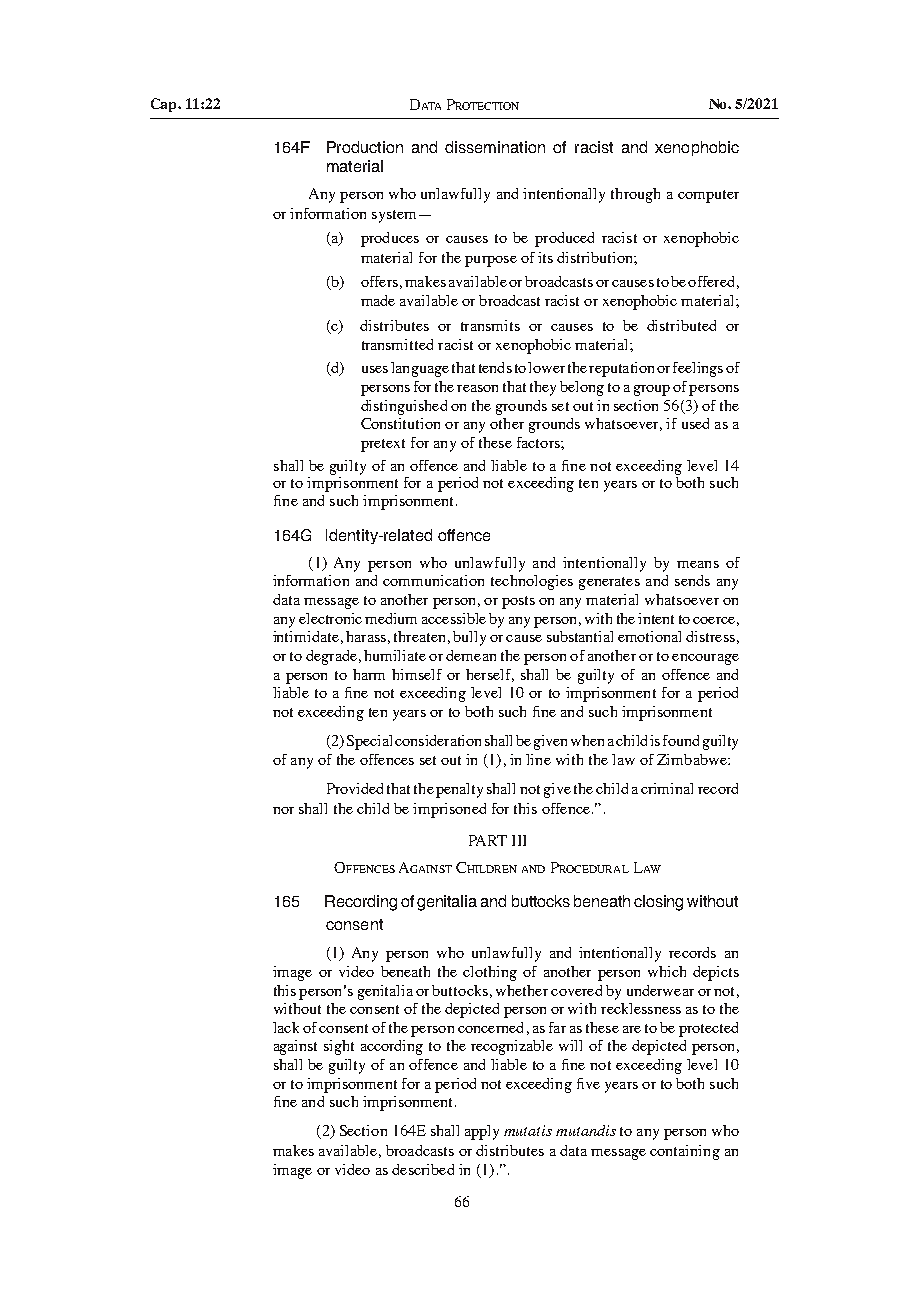 The height and width of the screenshot is (1308, 924). I want to click on closing, so click(658, 903).
